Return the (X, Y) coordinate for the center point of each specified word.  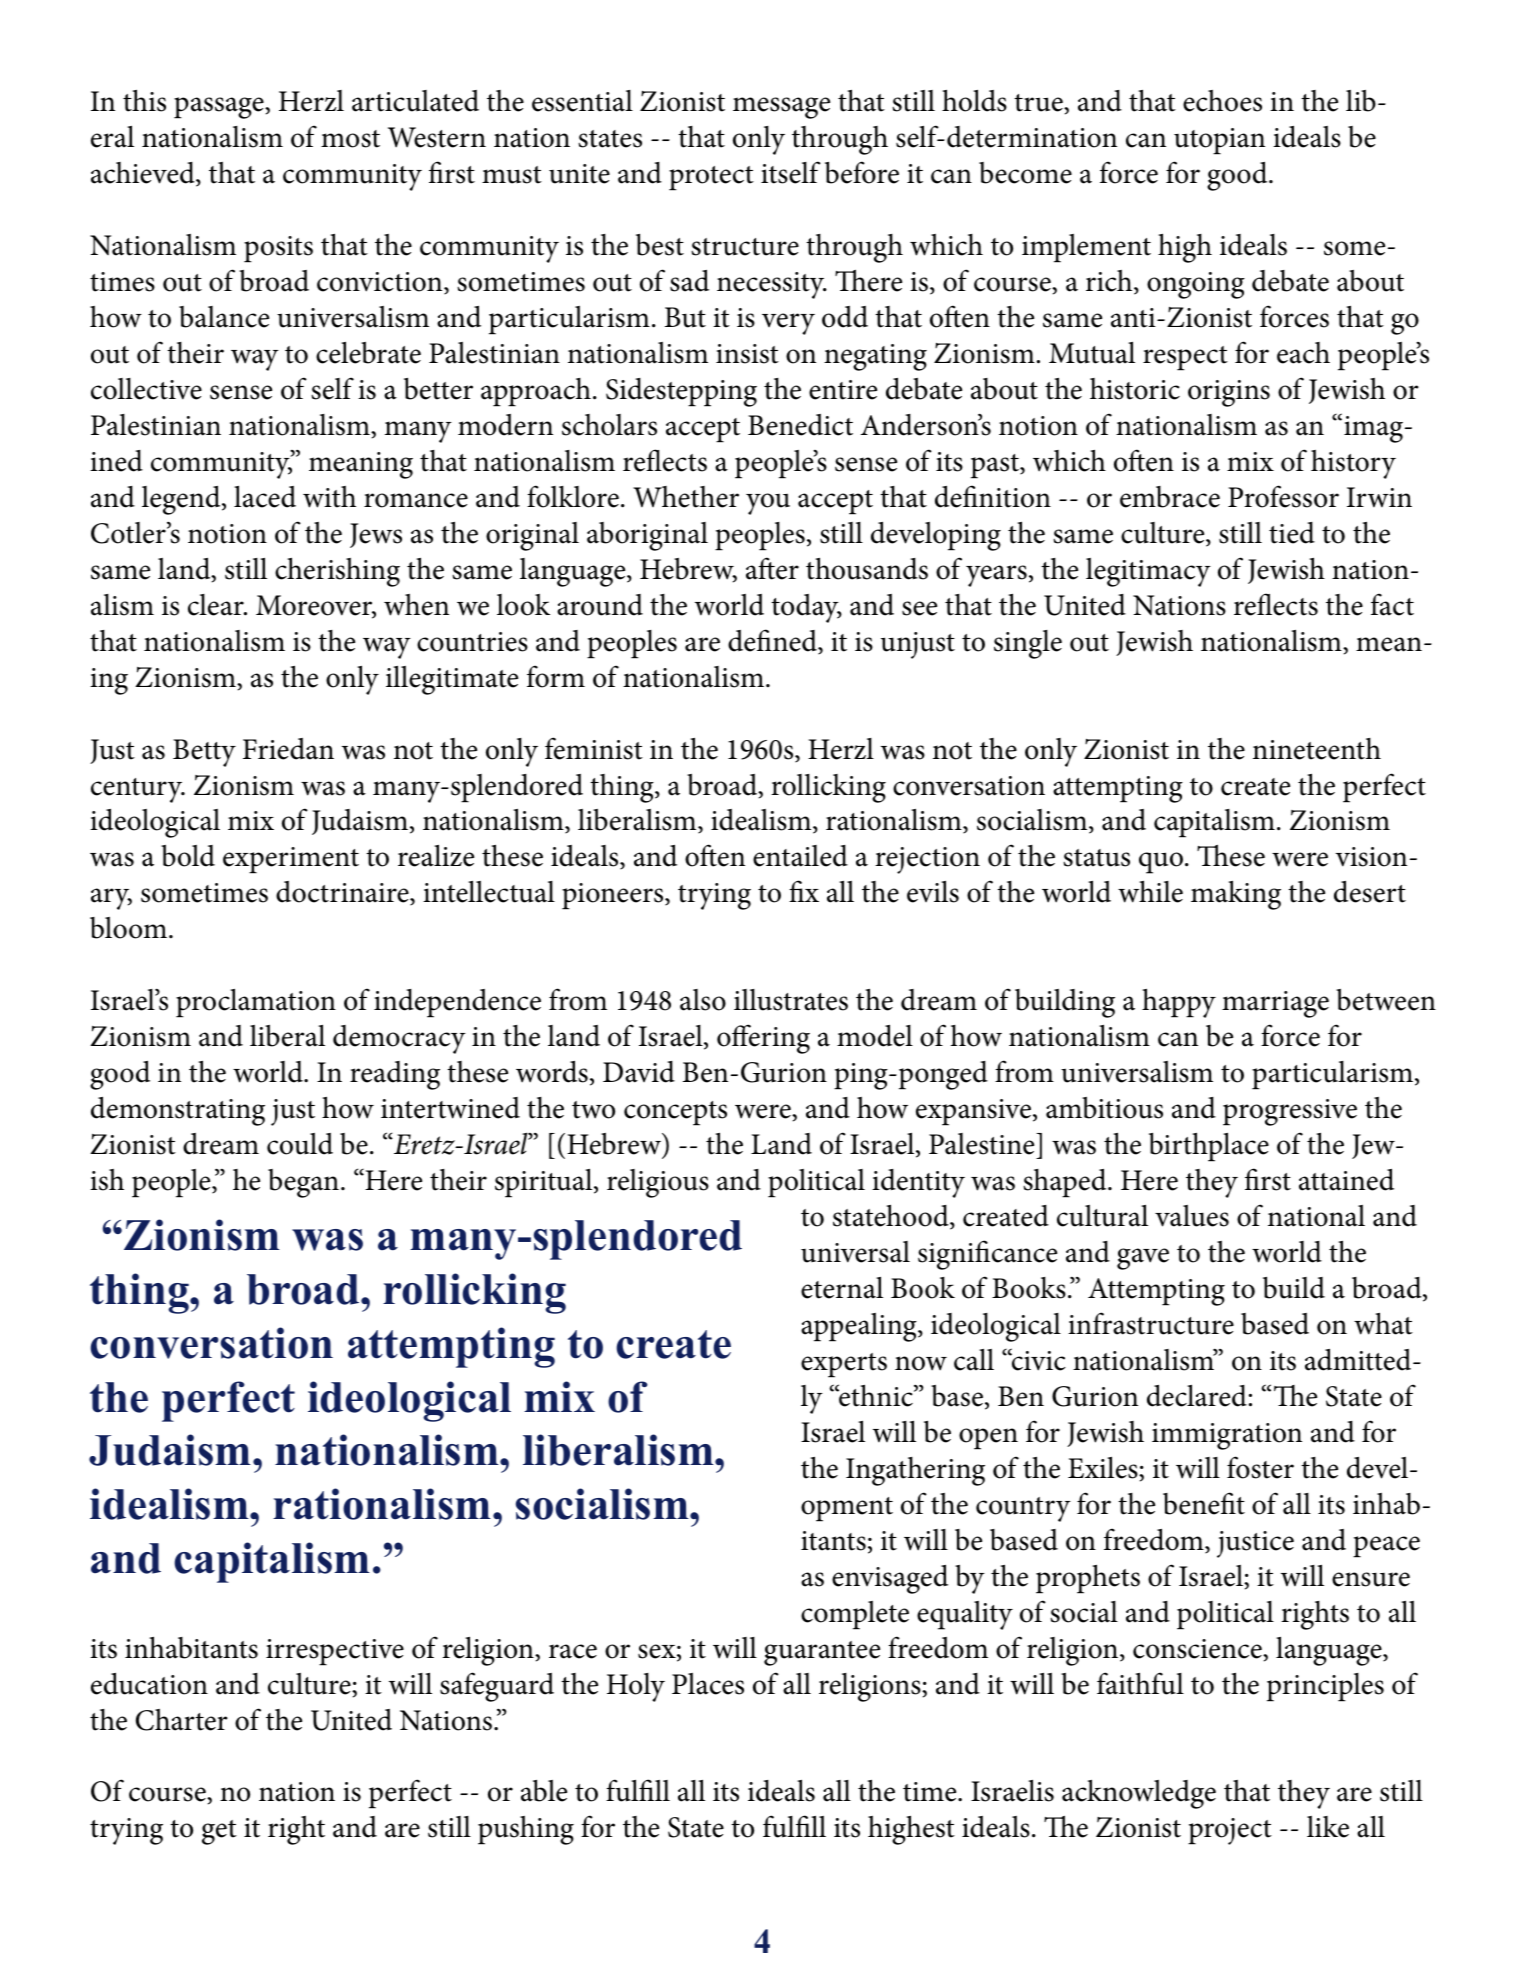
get (219, 1832)
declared (1197, 1395)
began (303, 1183)
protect (711, 178)
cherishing (337, 572)
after (772, 568)
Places (708, 1684)
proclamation (256, 1003)
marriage (1275, 1004)
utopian (1219, 141)
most (350, 139)
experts (844, 1365)
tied (1292, 533)
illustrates (791, 1000)
